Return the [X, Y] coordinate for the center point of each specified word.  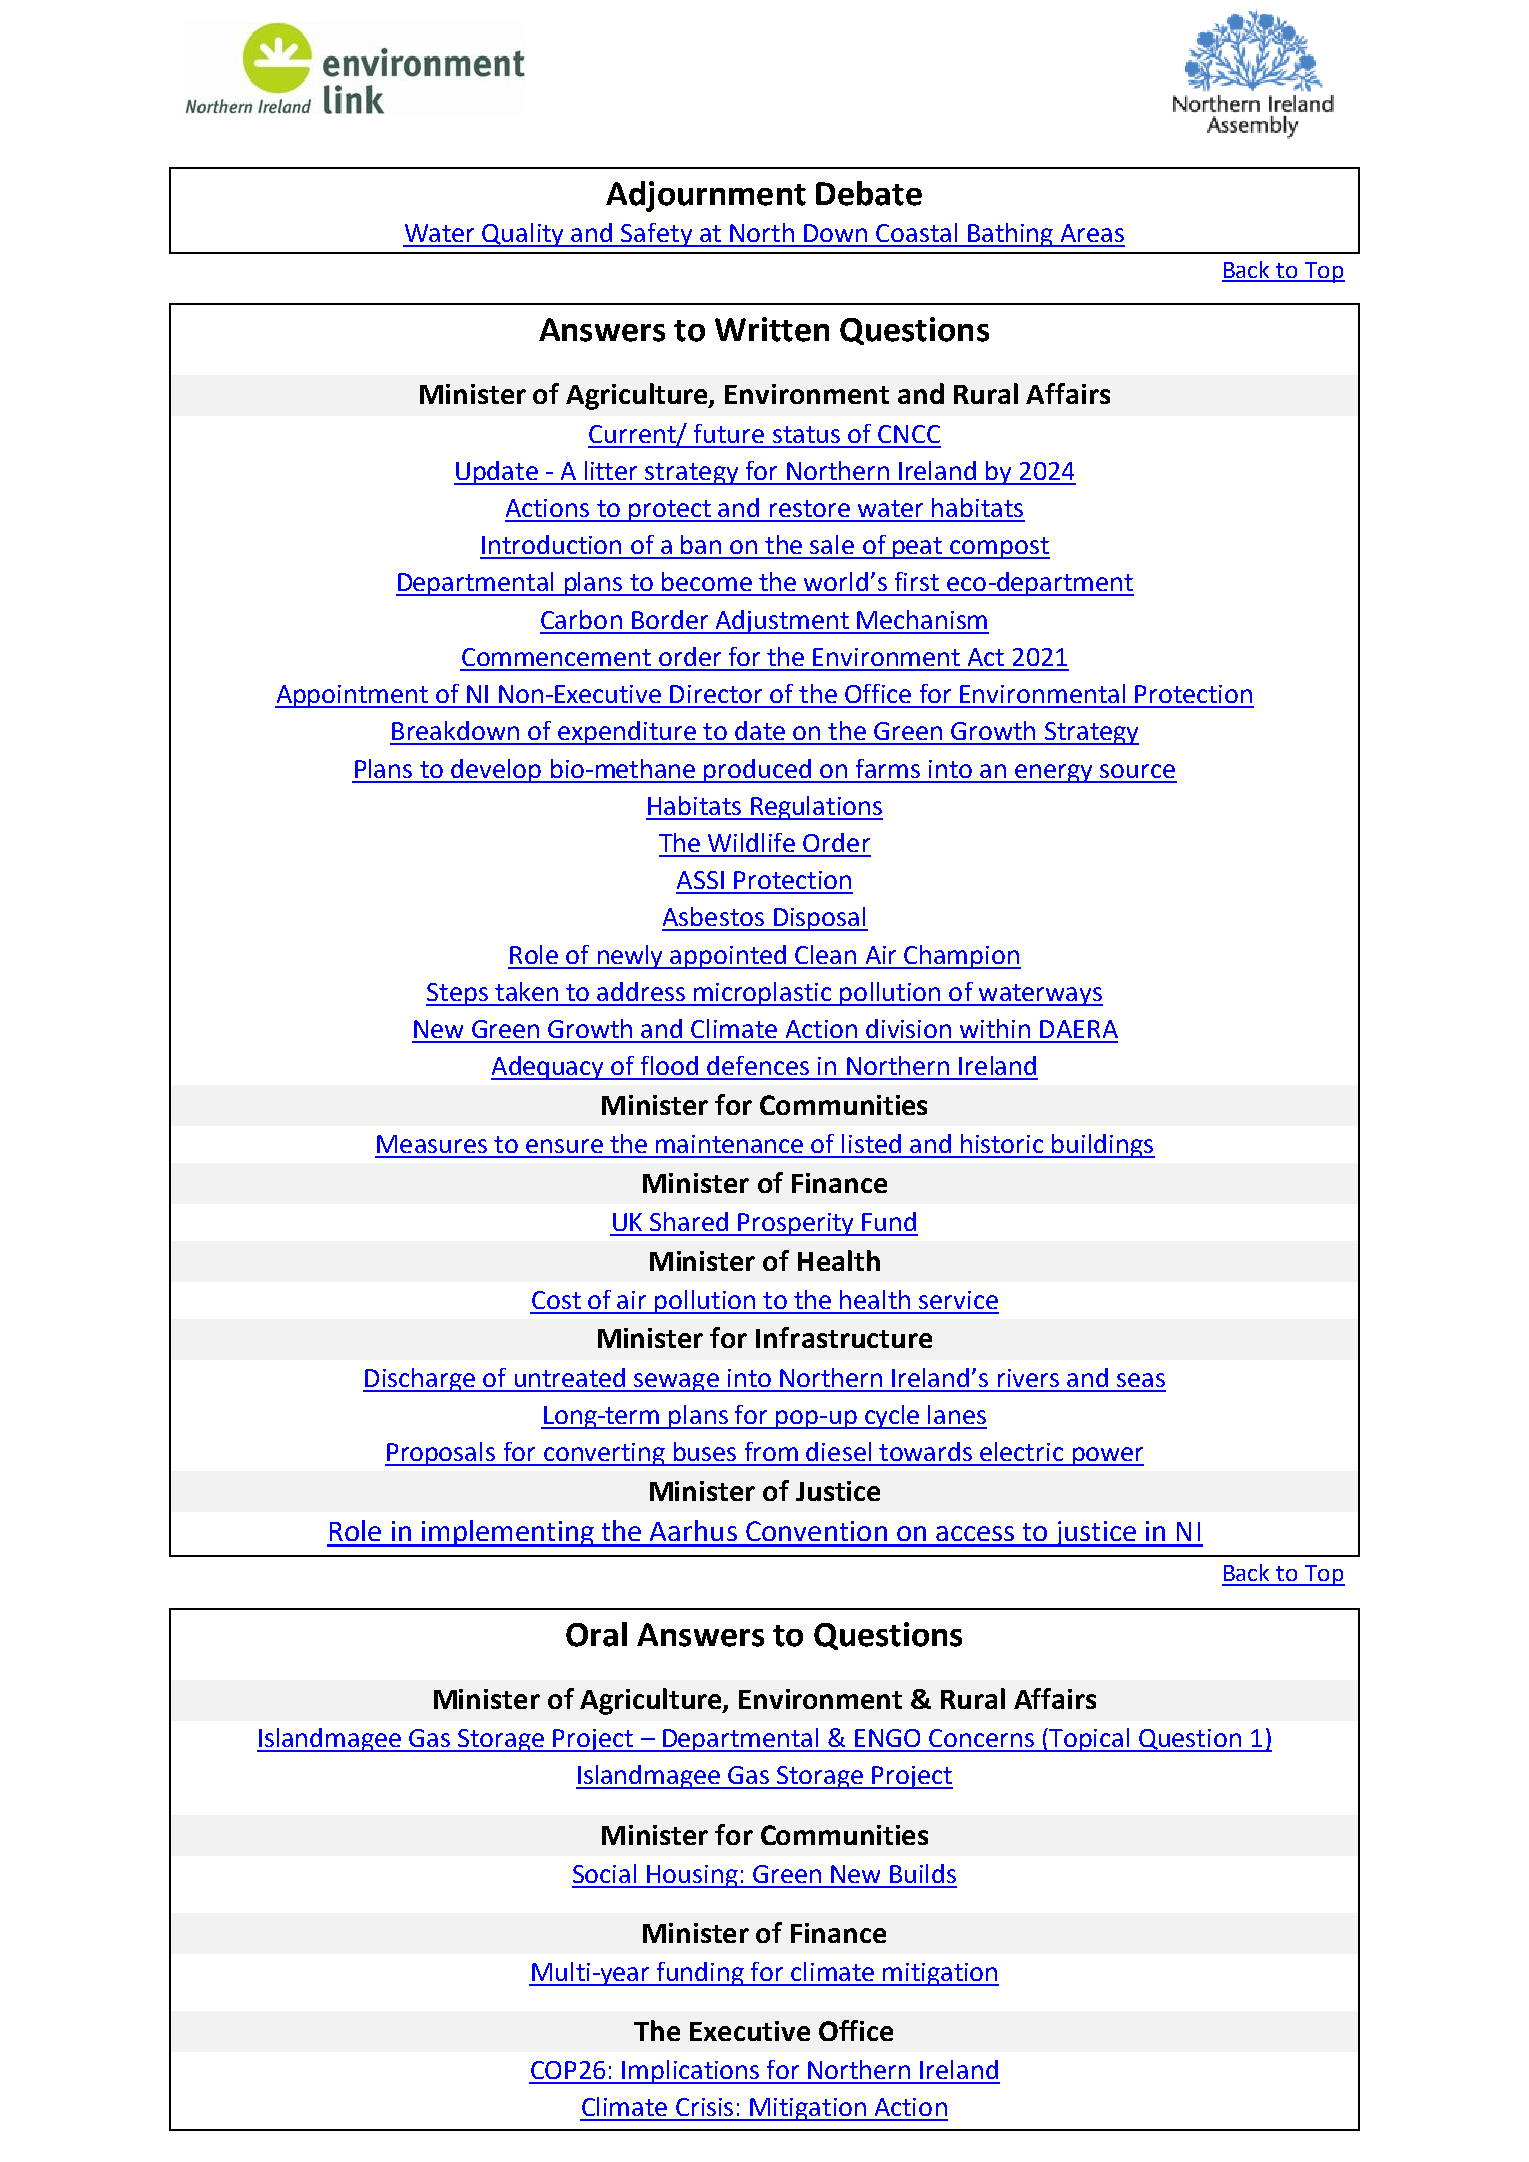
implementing [507, 1533]
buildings [1103, 1146]
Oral [596, 1634]
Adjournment [706, 196]
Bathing [1010, 235]
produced [758, 771]
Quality [524, 235]
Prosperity [796, 1224]
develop [496, 771]
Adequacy [549, 1068]
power [1107, 1456]
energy [1054, 773]
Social [604, 1873]
